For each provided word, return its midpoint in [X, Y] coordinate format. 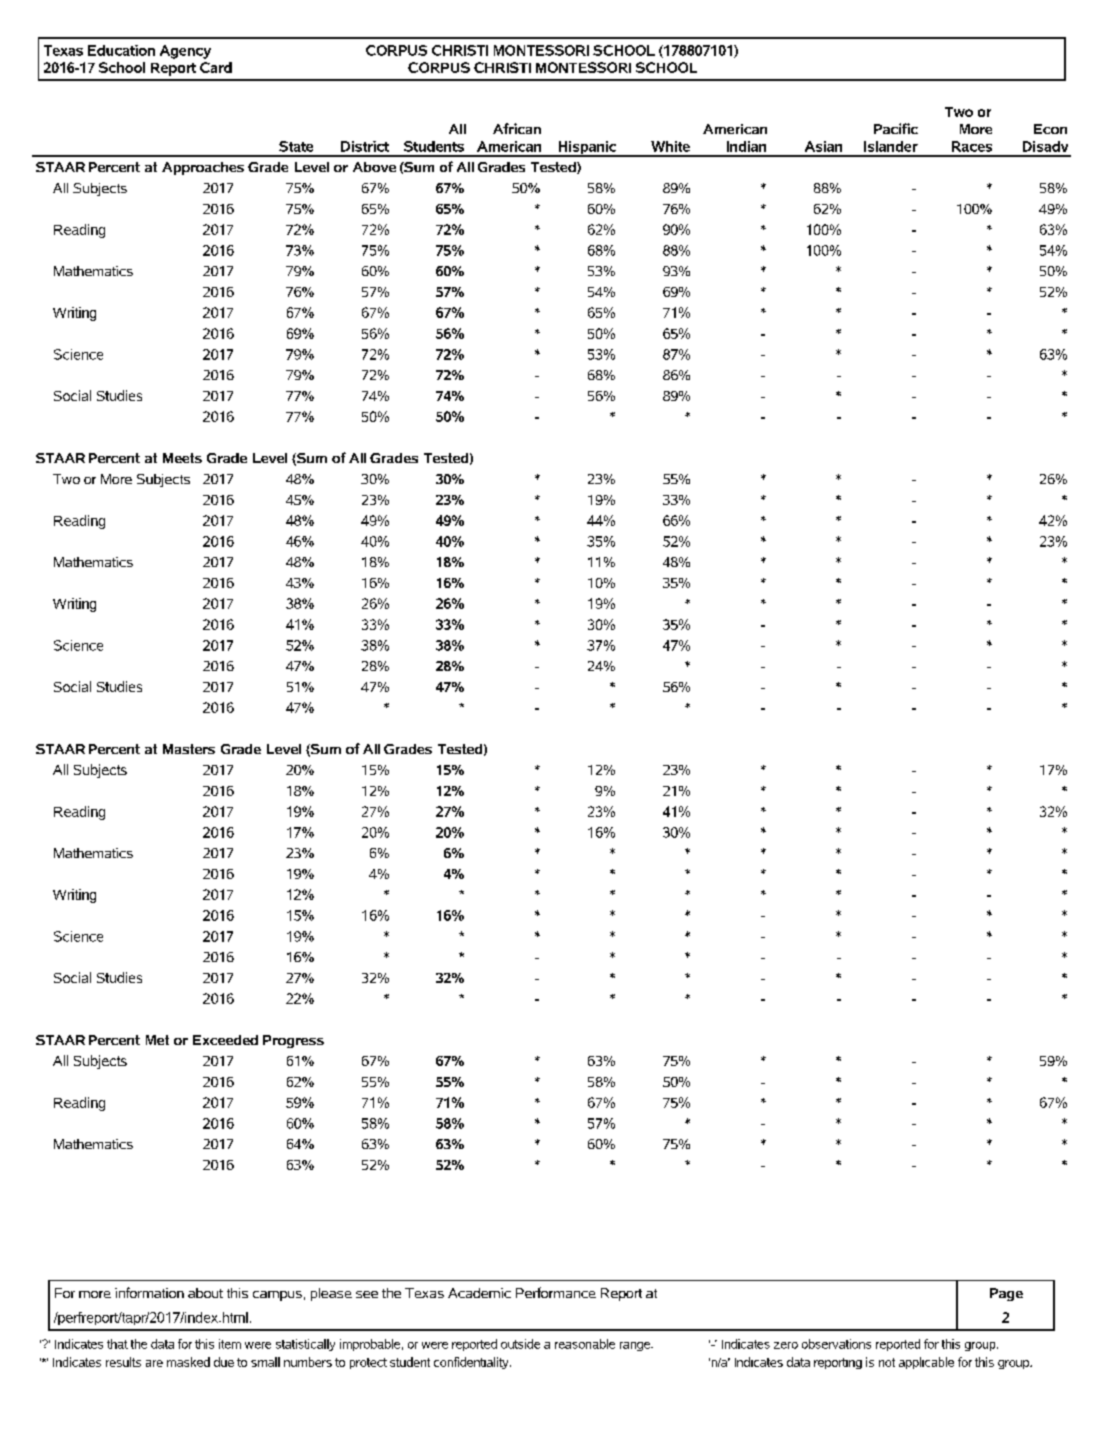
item [230, 1344]
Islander [891, 146]
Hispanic [587, 149]
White [670, 146]
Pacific [896, 128]
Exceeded [225, 1040]
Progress [293, 1041]
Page [1006, 1294]
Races [972, 146]
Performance [556, 1292]
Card [216, 67]
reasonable [585, 1344]
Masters [189, 749]
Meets [182, 458]
